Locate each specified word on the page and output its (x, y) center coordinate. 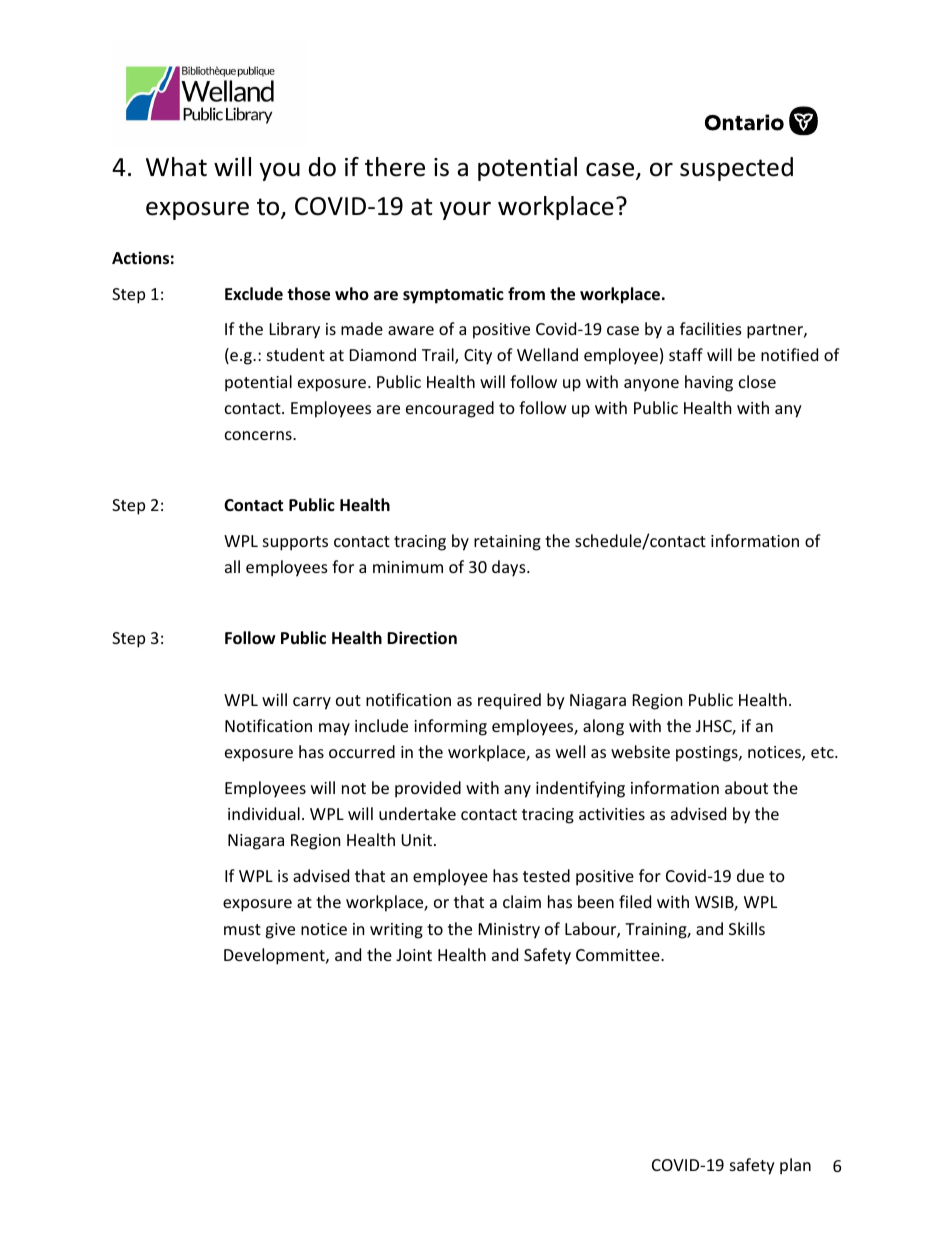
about (746, 787)
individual (264, 813)
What (176, 167)
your (465, 210)
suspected (736, 169)
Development (275, 956)
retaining (507, 543)
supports (295, 543)
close (757, 381)
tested (546, 875)
